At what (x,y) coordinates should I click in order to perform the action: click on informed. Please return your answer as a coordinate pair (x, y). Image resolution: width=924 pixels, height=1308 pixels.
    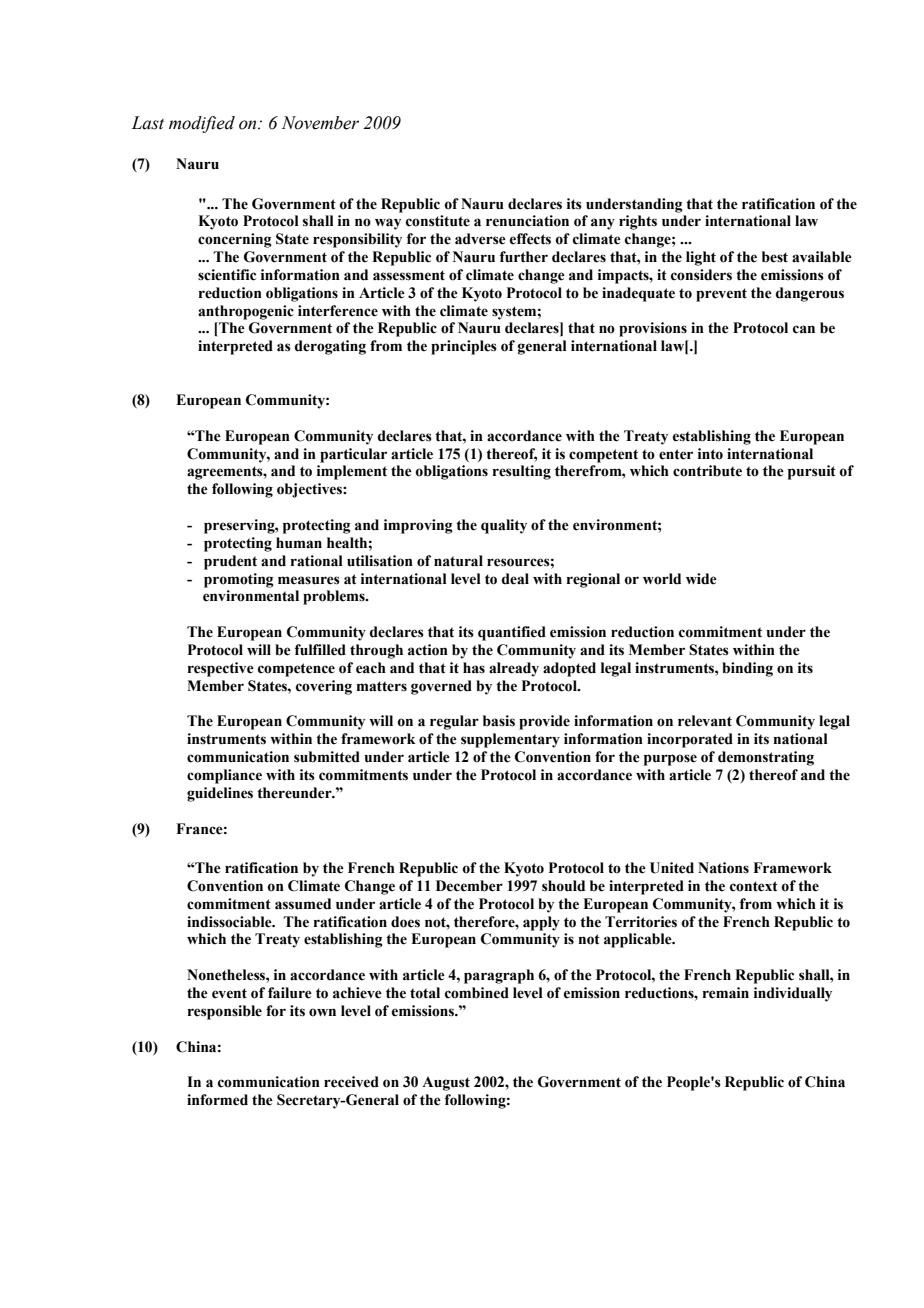
    Looking at the image, I should click on (217, 1100).
